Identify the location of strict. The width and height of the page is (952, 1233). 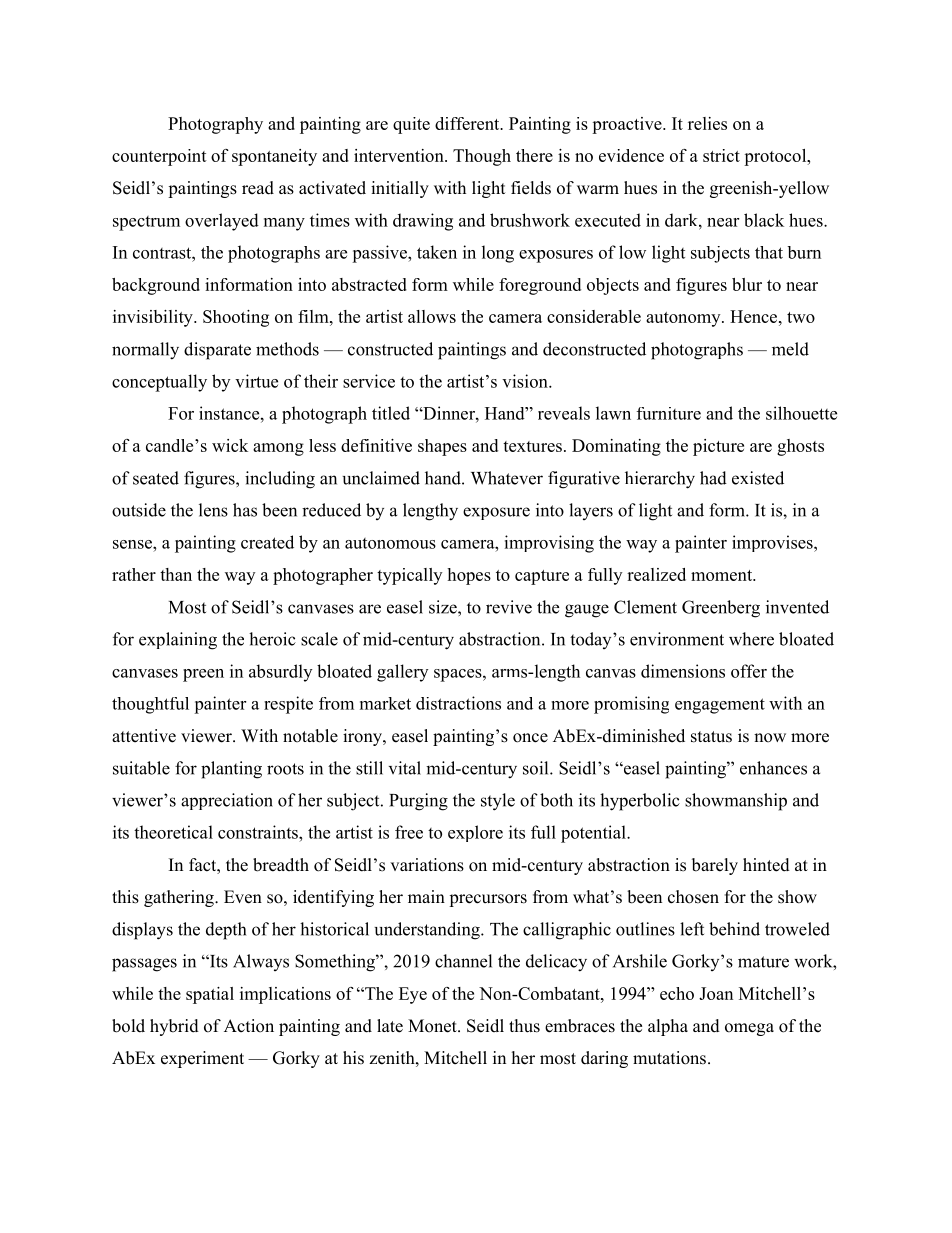
(721, 155).
